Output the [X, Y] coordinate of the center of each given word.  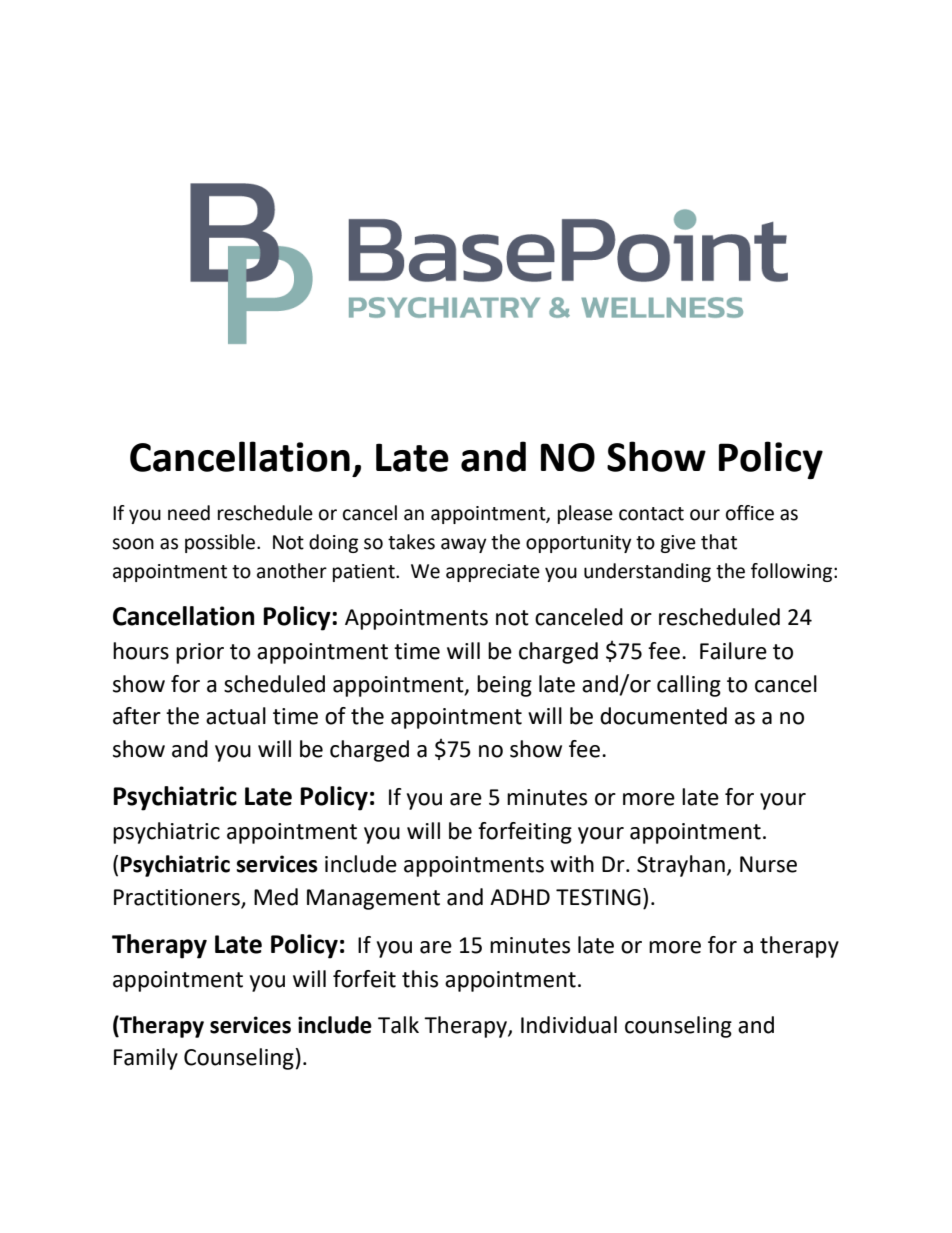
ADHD [520, 897]
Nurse [768, 864]
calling [689, 686]
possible [221, 543]
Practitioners [178, 898]
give [678, 544]
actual [236, 716]
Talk [398, 1025]
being [504, 686]
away [464, 545]
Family [146, 1059]
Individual [569, 1025]
